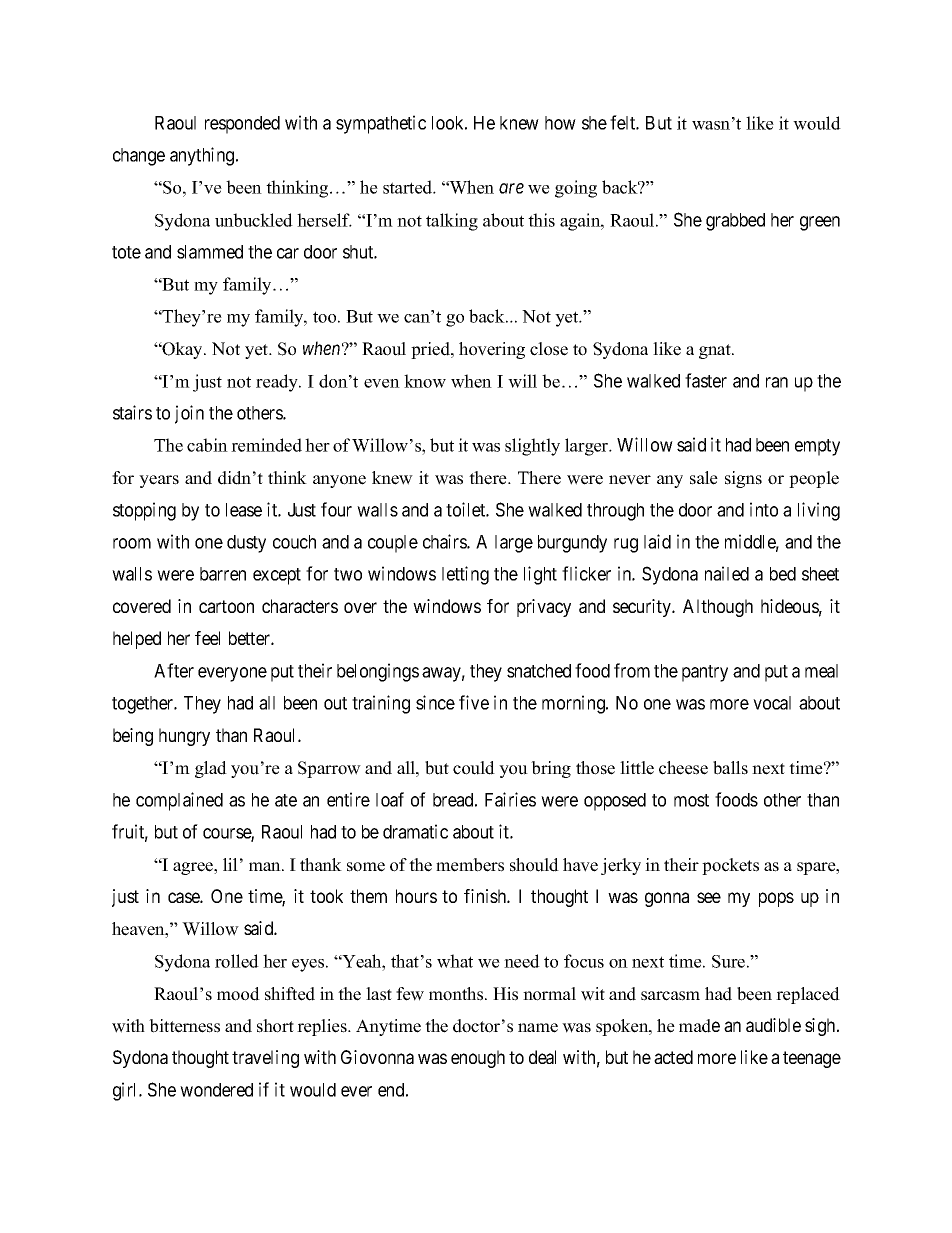 The image size is (952, 1233). Describe the element at coordinates (216, 1090) in the page. I see `wondered` at that location.
